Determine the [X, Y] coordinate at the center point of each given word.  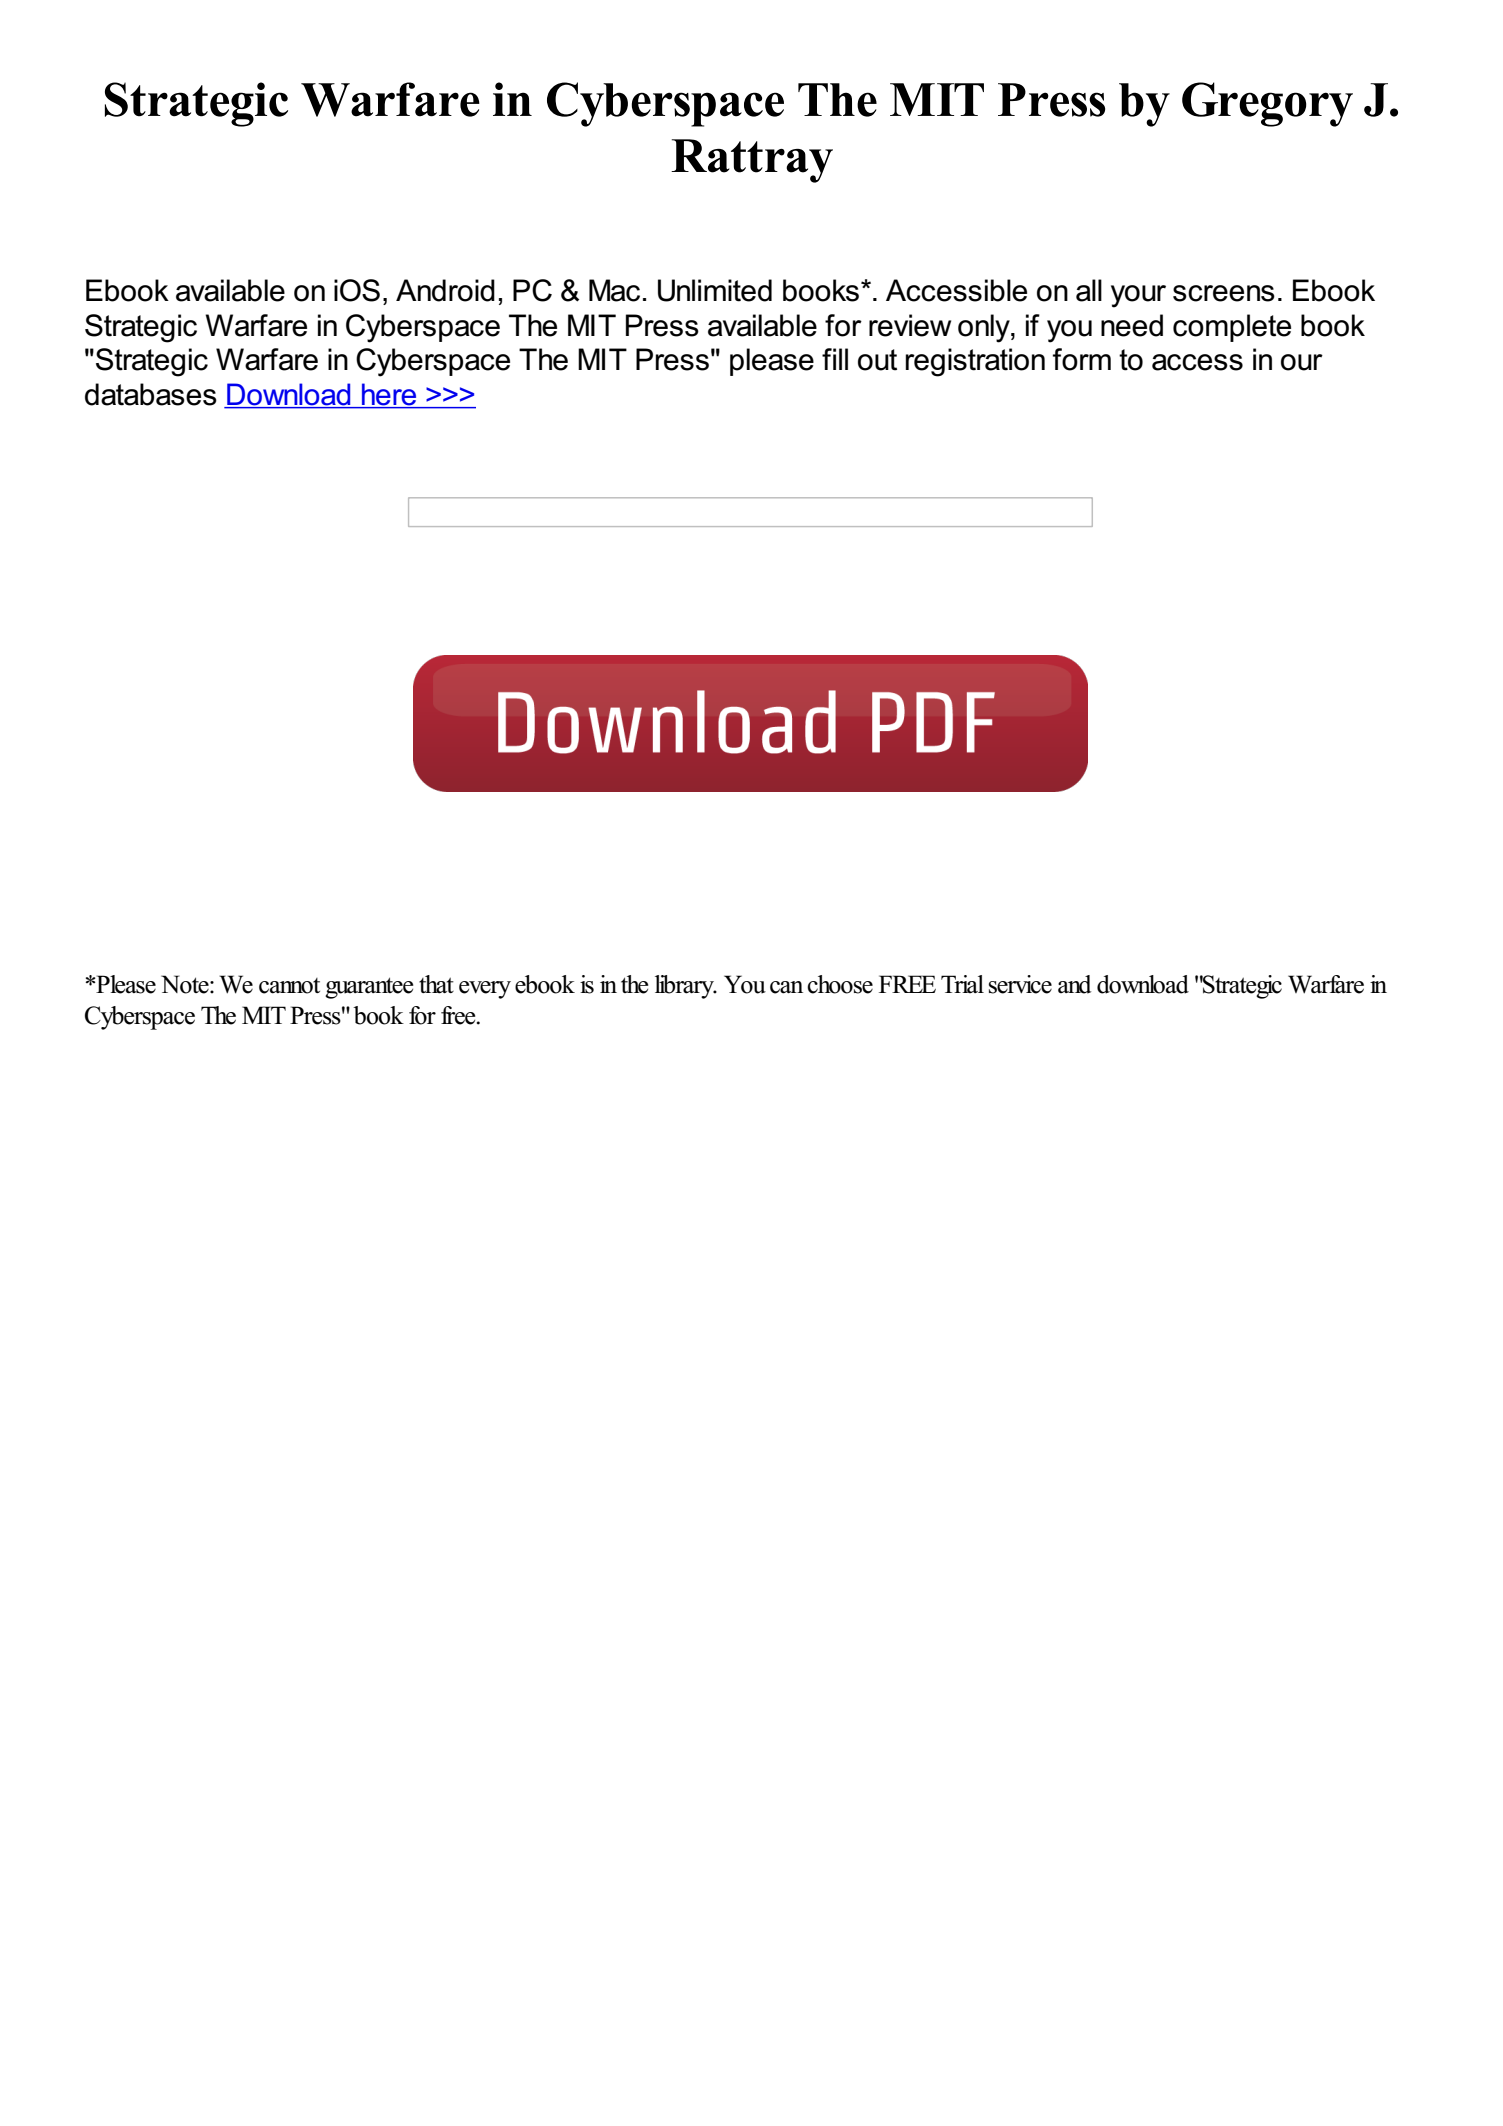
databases [151, 394]
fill [835, 359]
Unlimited [715, 290]
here [389, 395]
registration [975, 362]
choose [840, 984]
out [877, 360]
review [910, 325]
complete [1232, 328]
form [1082, 359]
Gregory [1267, 104]
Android [445, 290]
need [1132, 325]
